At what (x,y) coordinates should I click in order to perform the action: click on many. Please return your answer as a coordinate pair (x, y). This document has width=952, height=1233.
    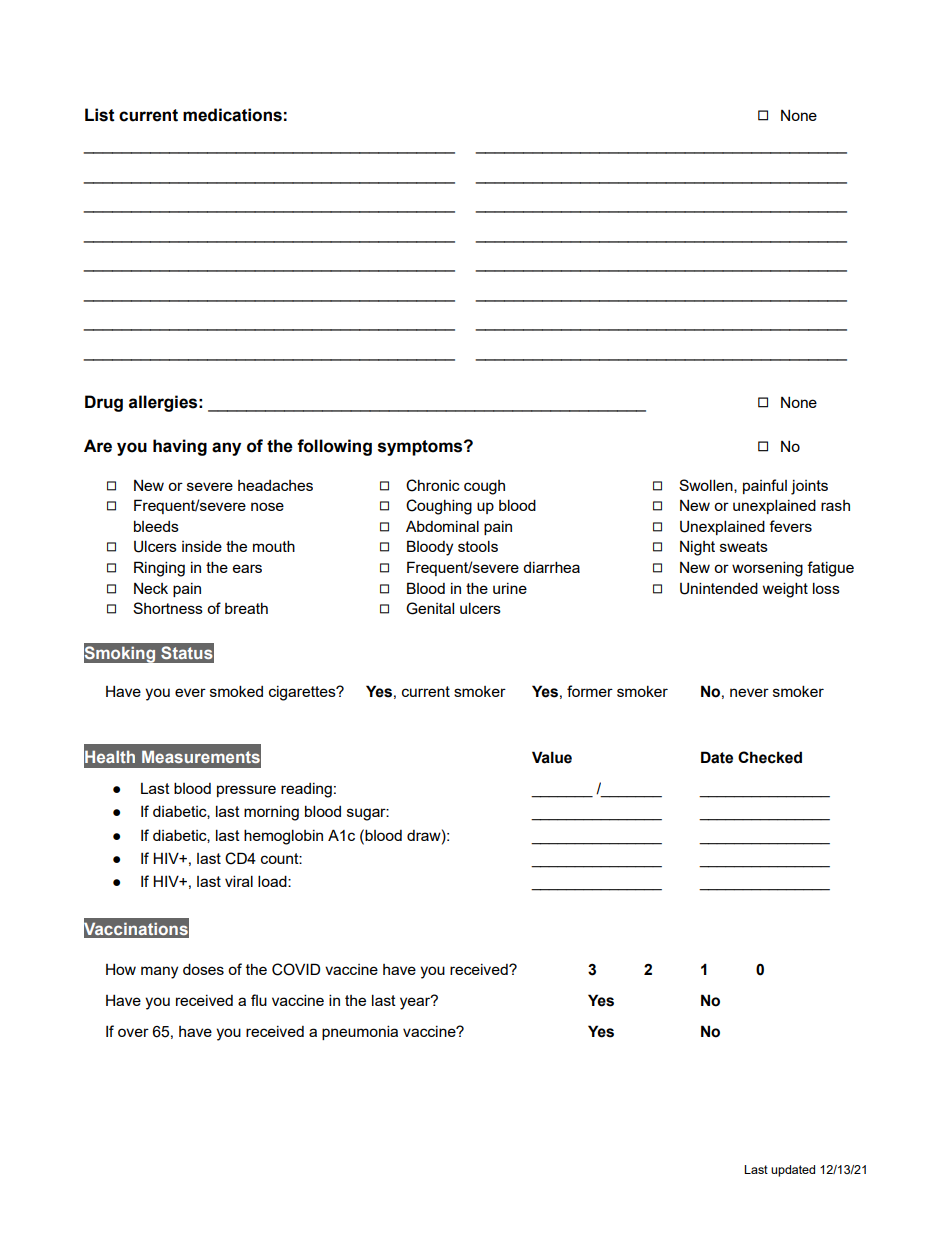
    Looking at the image, I should click on (159, 972).
